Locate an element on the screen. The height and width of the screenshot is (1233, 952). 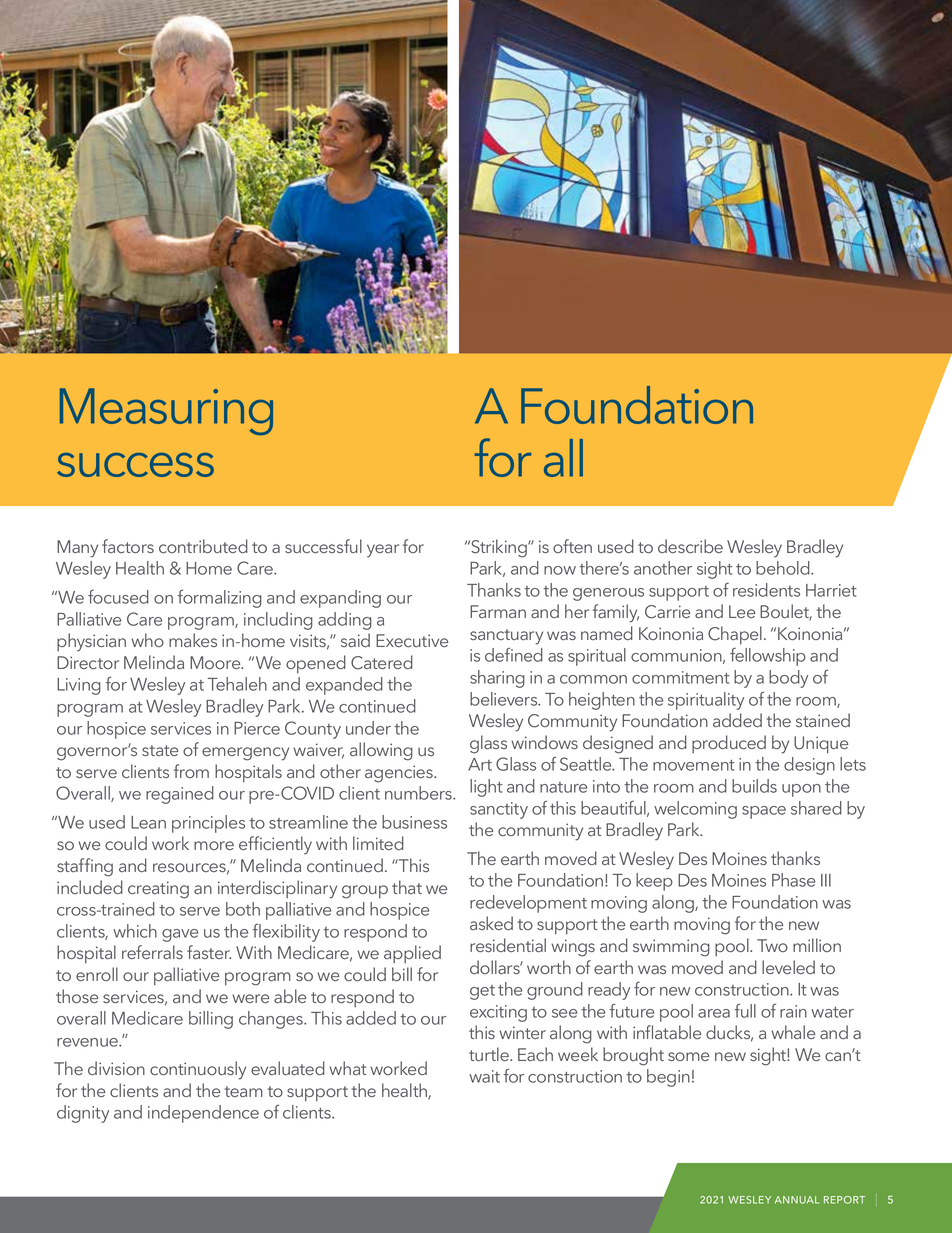
space is located at coordinates (764, 812).
